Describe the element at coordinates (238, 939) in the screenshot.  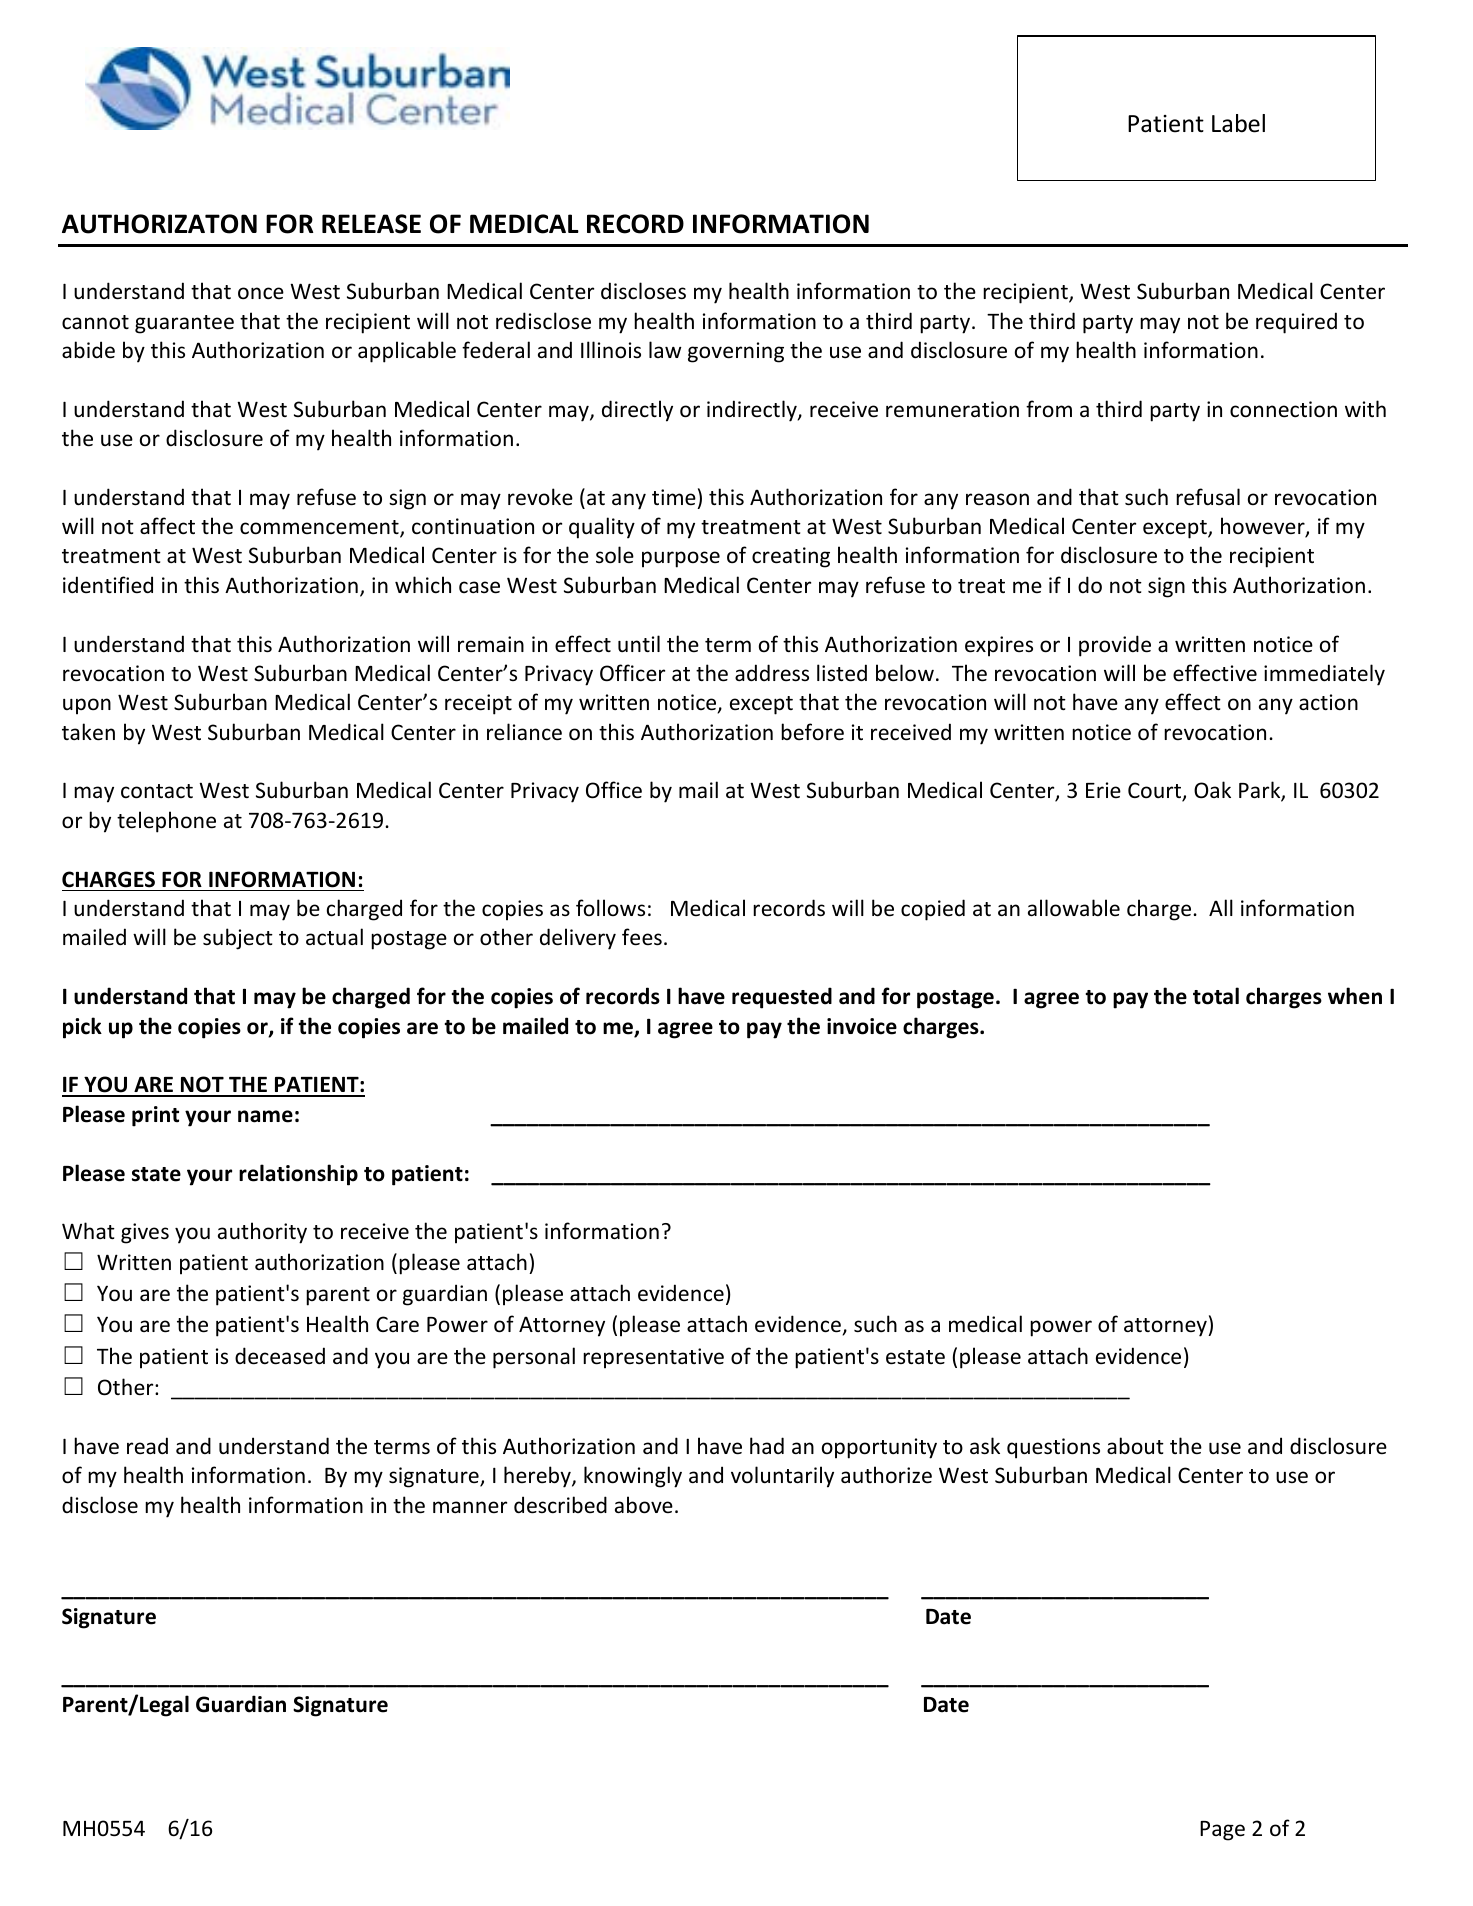
I see `subject` at that location.
